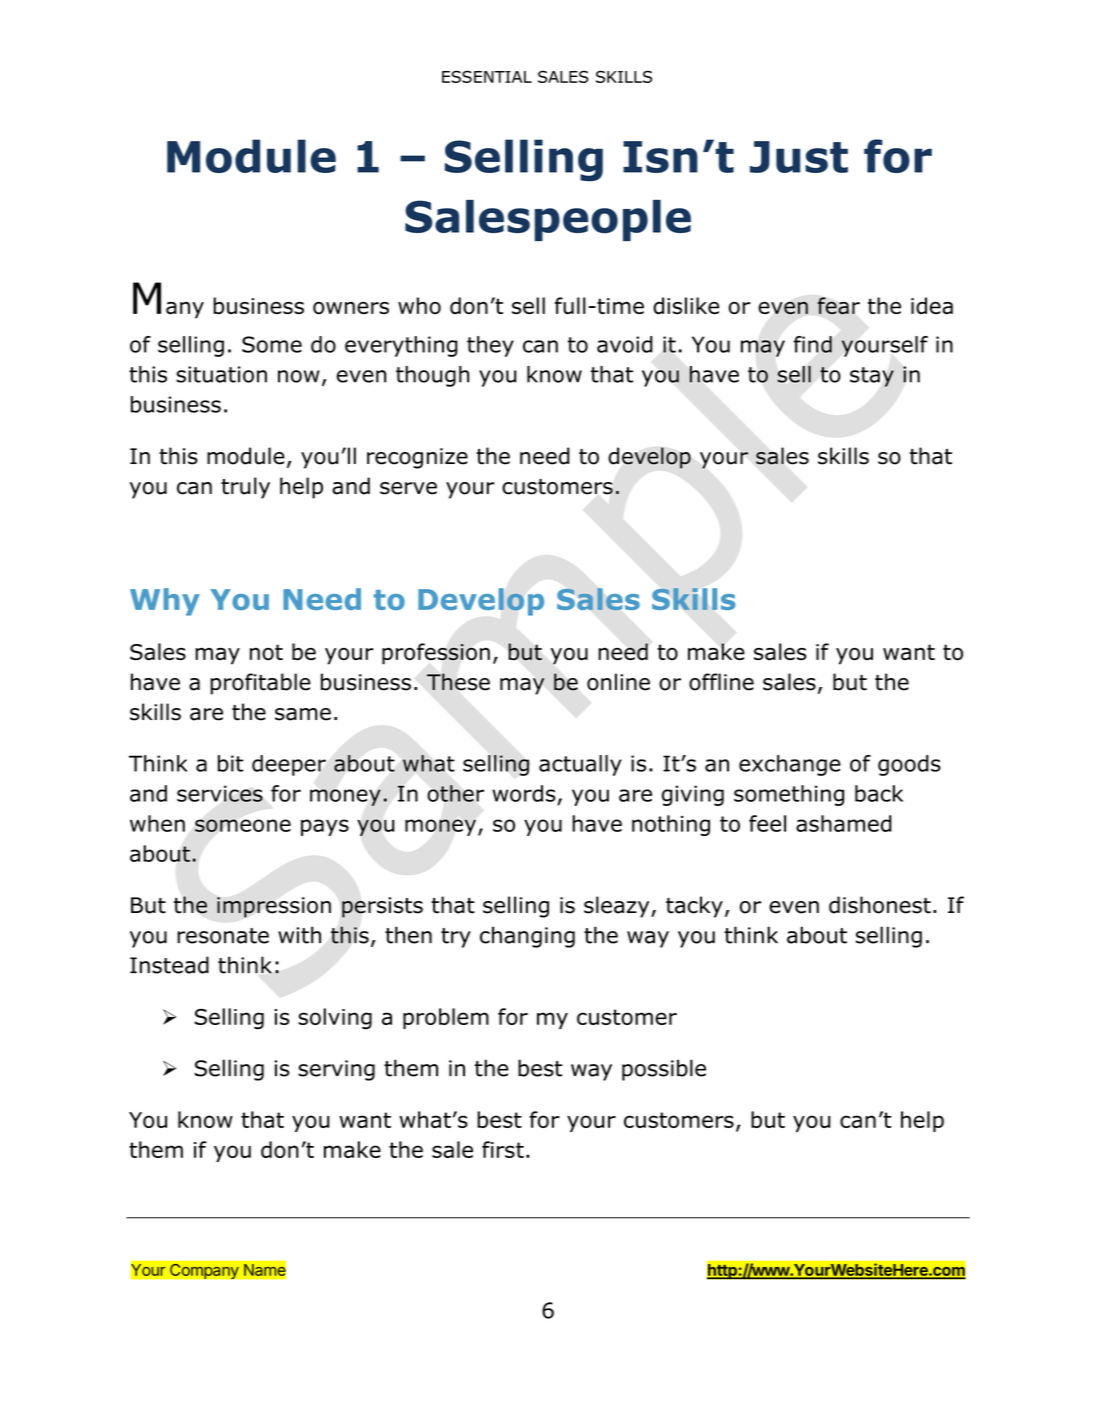  What do you see at coordinates (408, 488) in the screenshot?
I see `serve` at bounding box center [408, 488].
